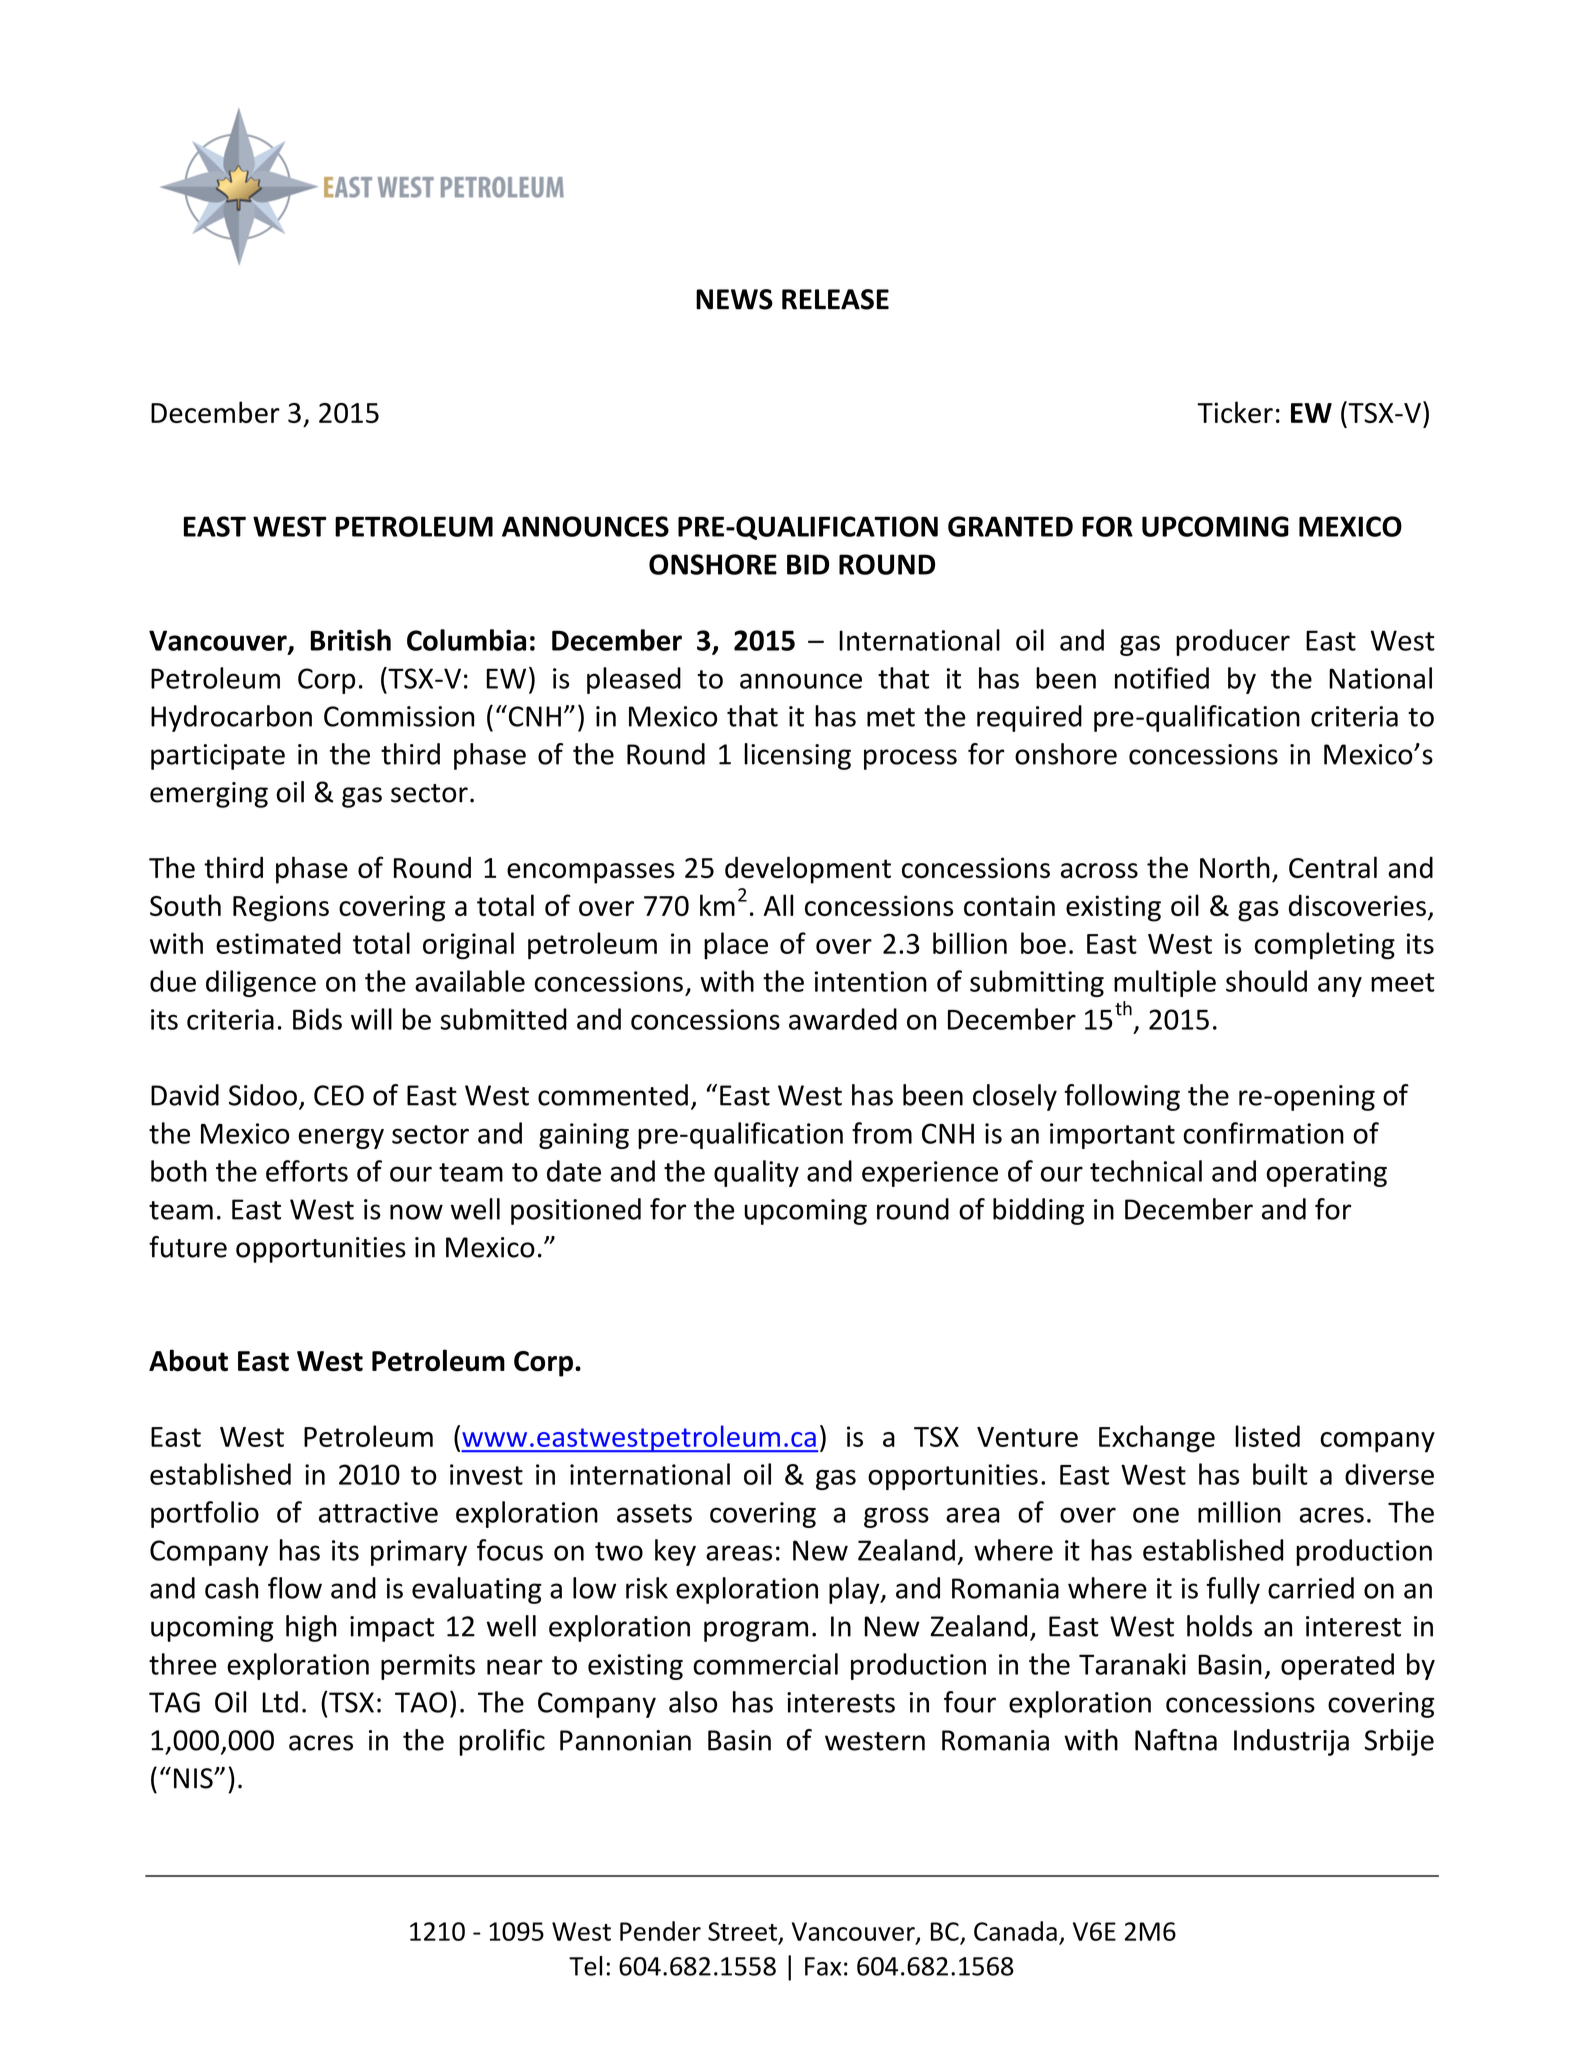 This document has width=1584, height=2050. Describe the element at coordinates (756, 1173) in the document. I see `quality` at that location.
